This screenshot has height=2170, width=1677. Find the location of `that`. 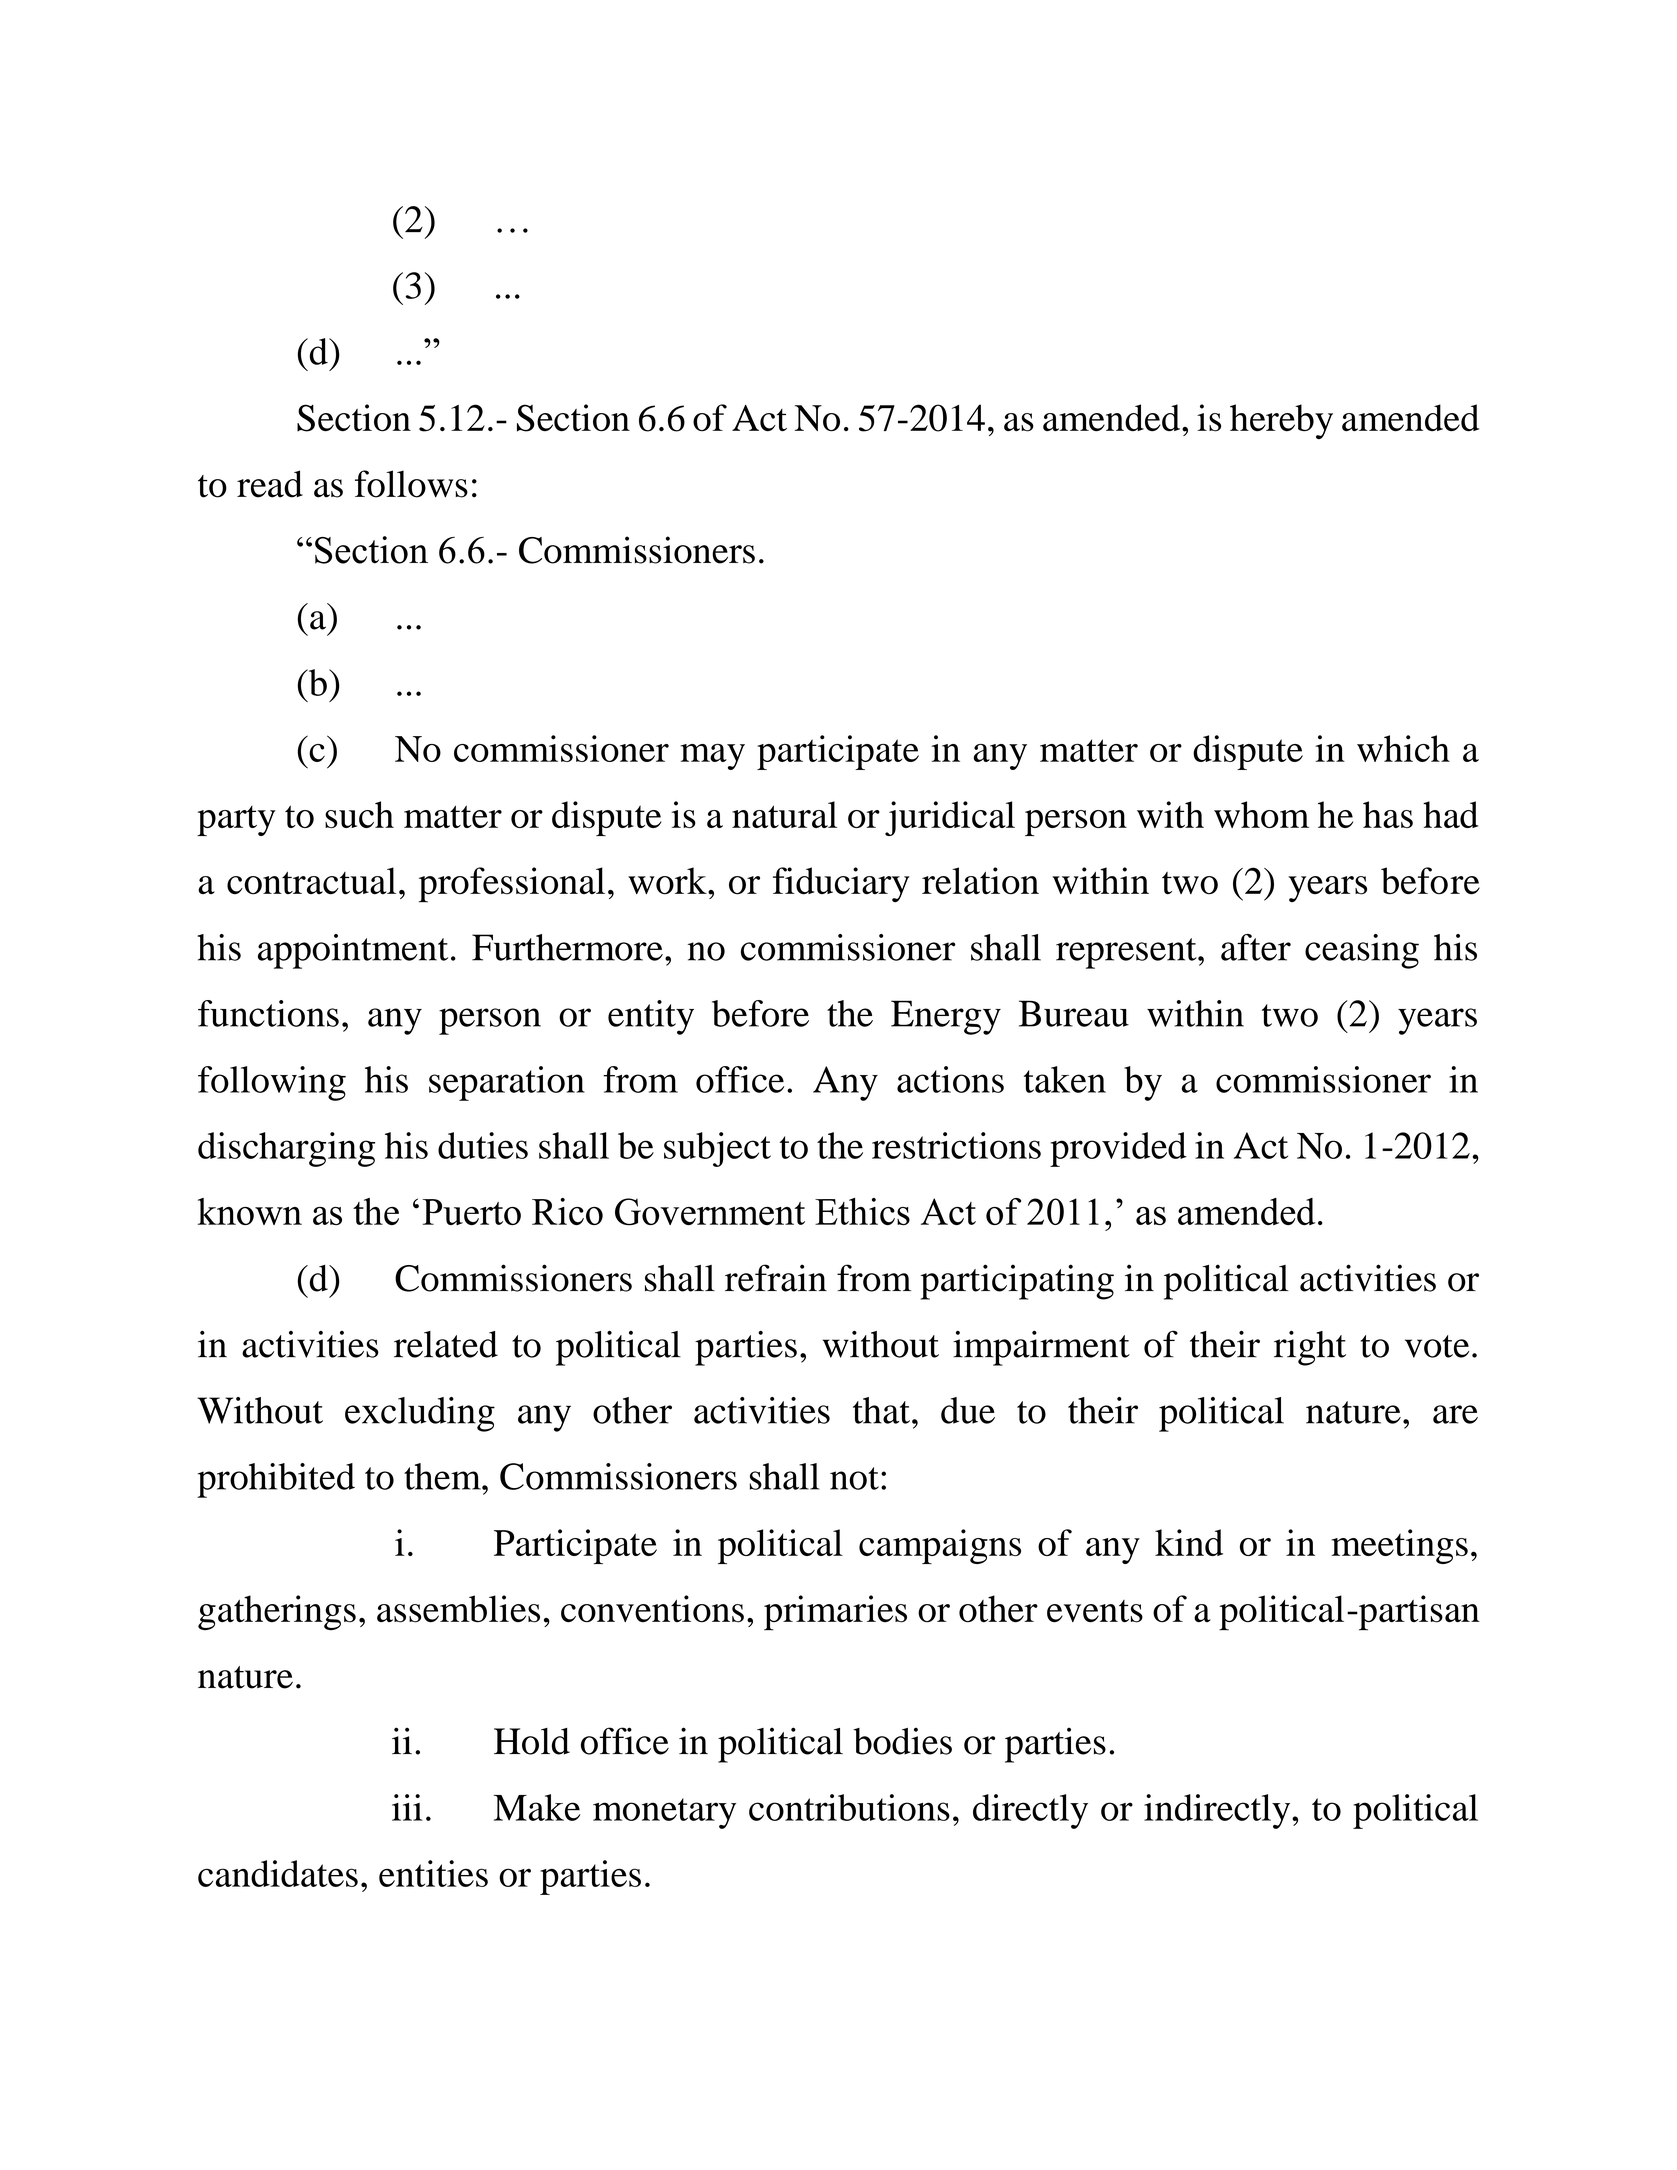

that is located at coordinates (881, 1410).
